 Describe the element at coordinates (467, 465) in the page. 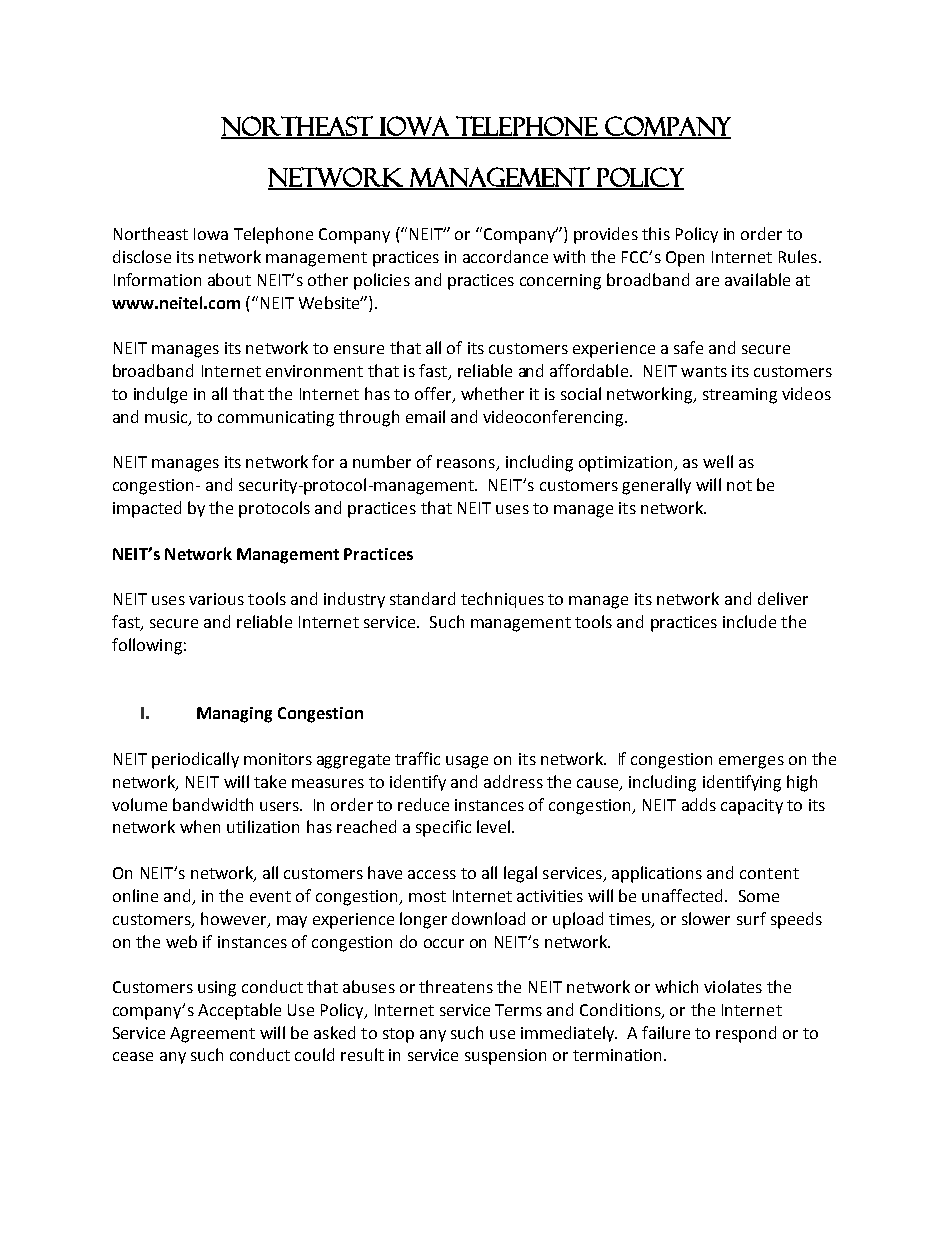

I see `reasons` at that location.
